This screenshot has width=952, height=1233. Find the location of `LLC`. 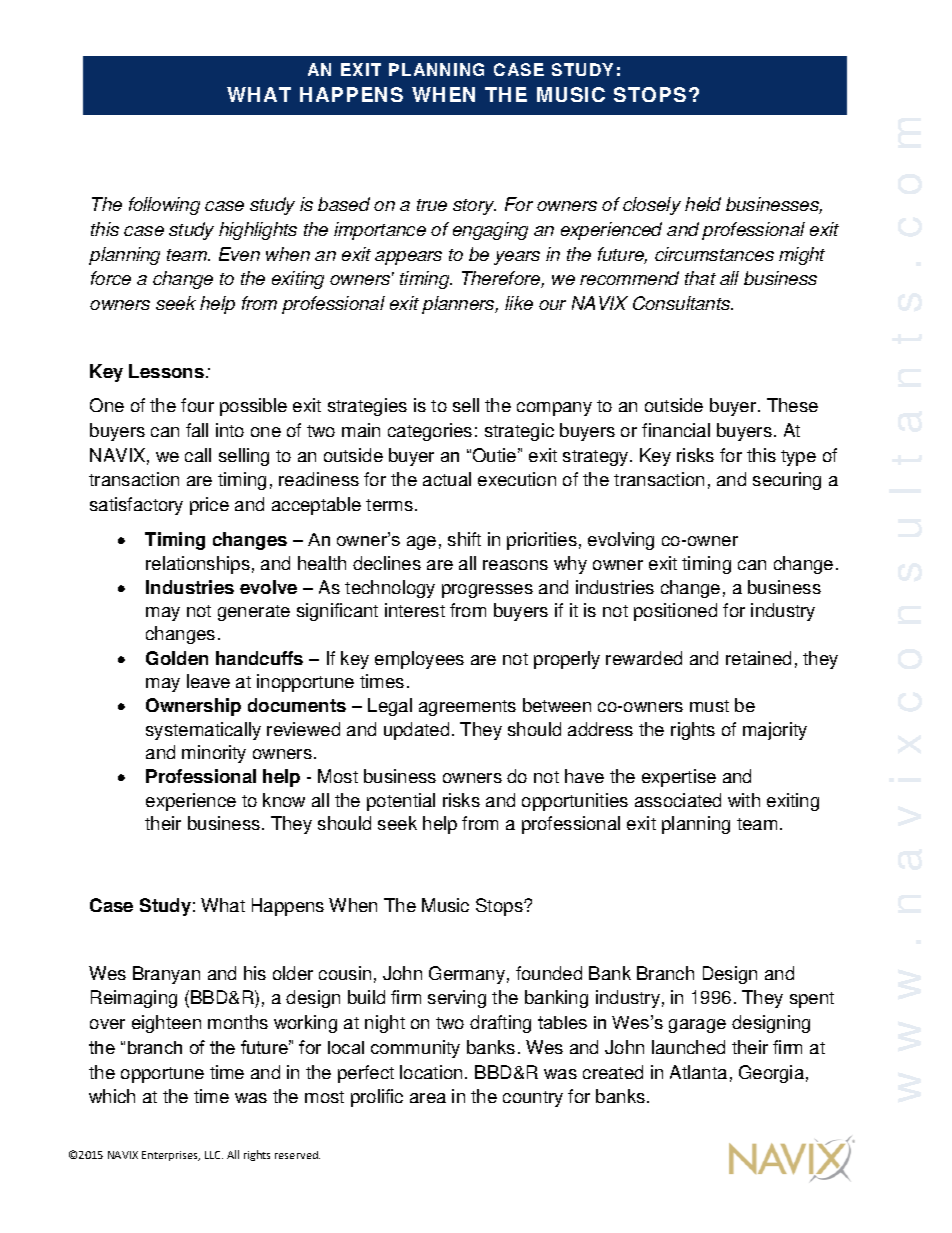

LLC is located at coordinates (214, 1155).
